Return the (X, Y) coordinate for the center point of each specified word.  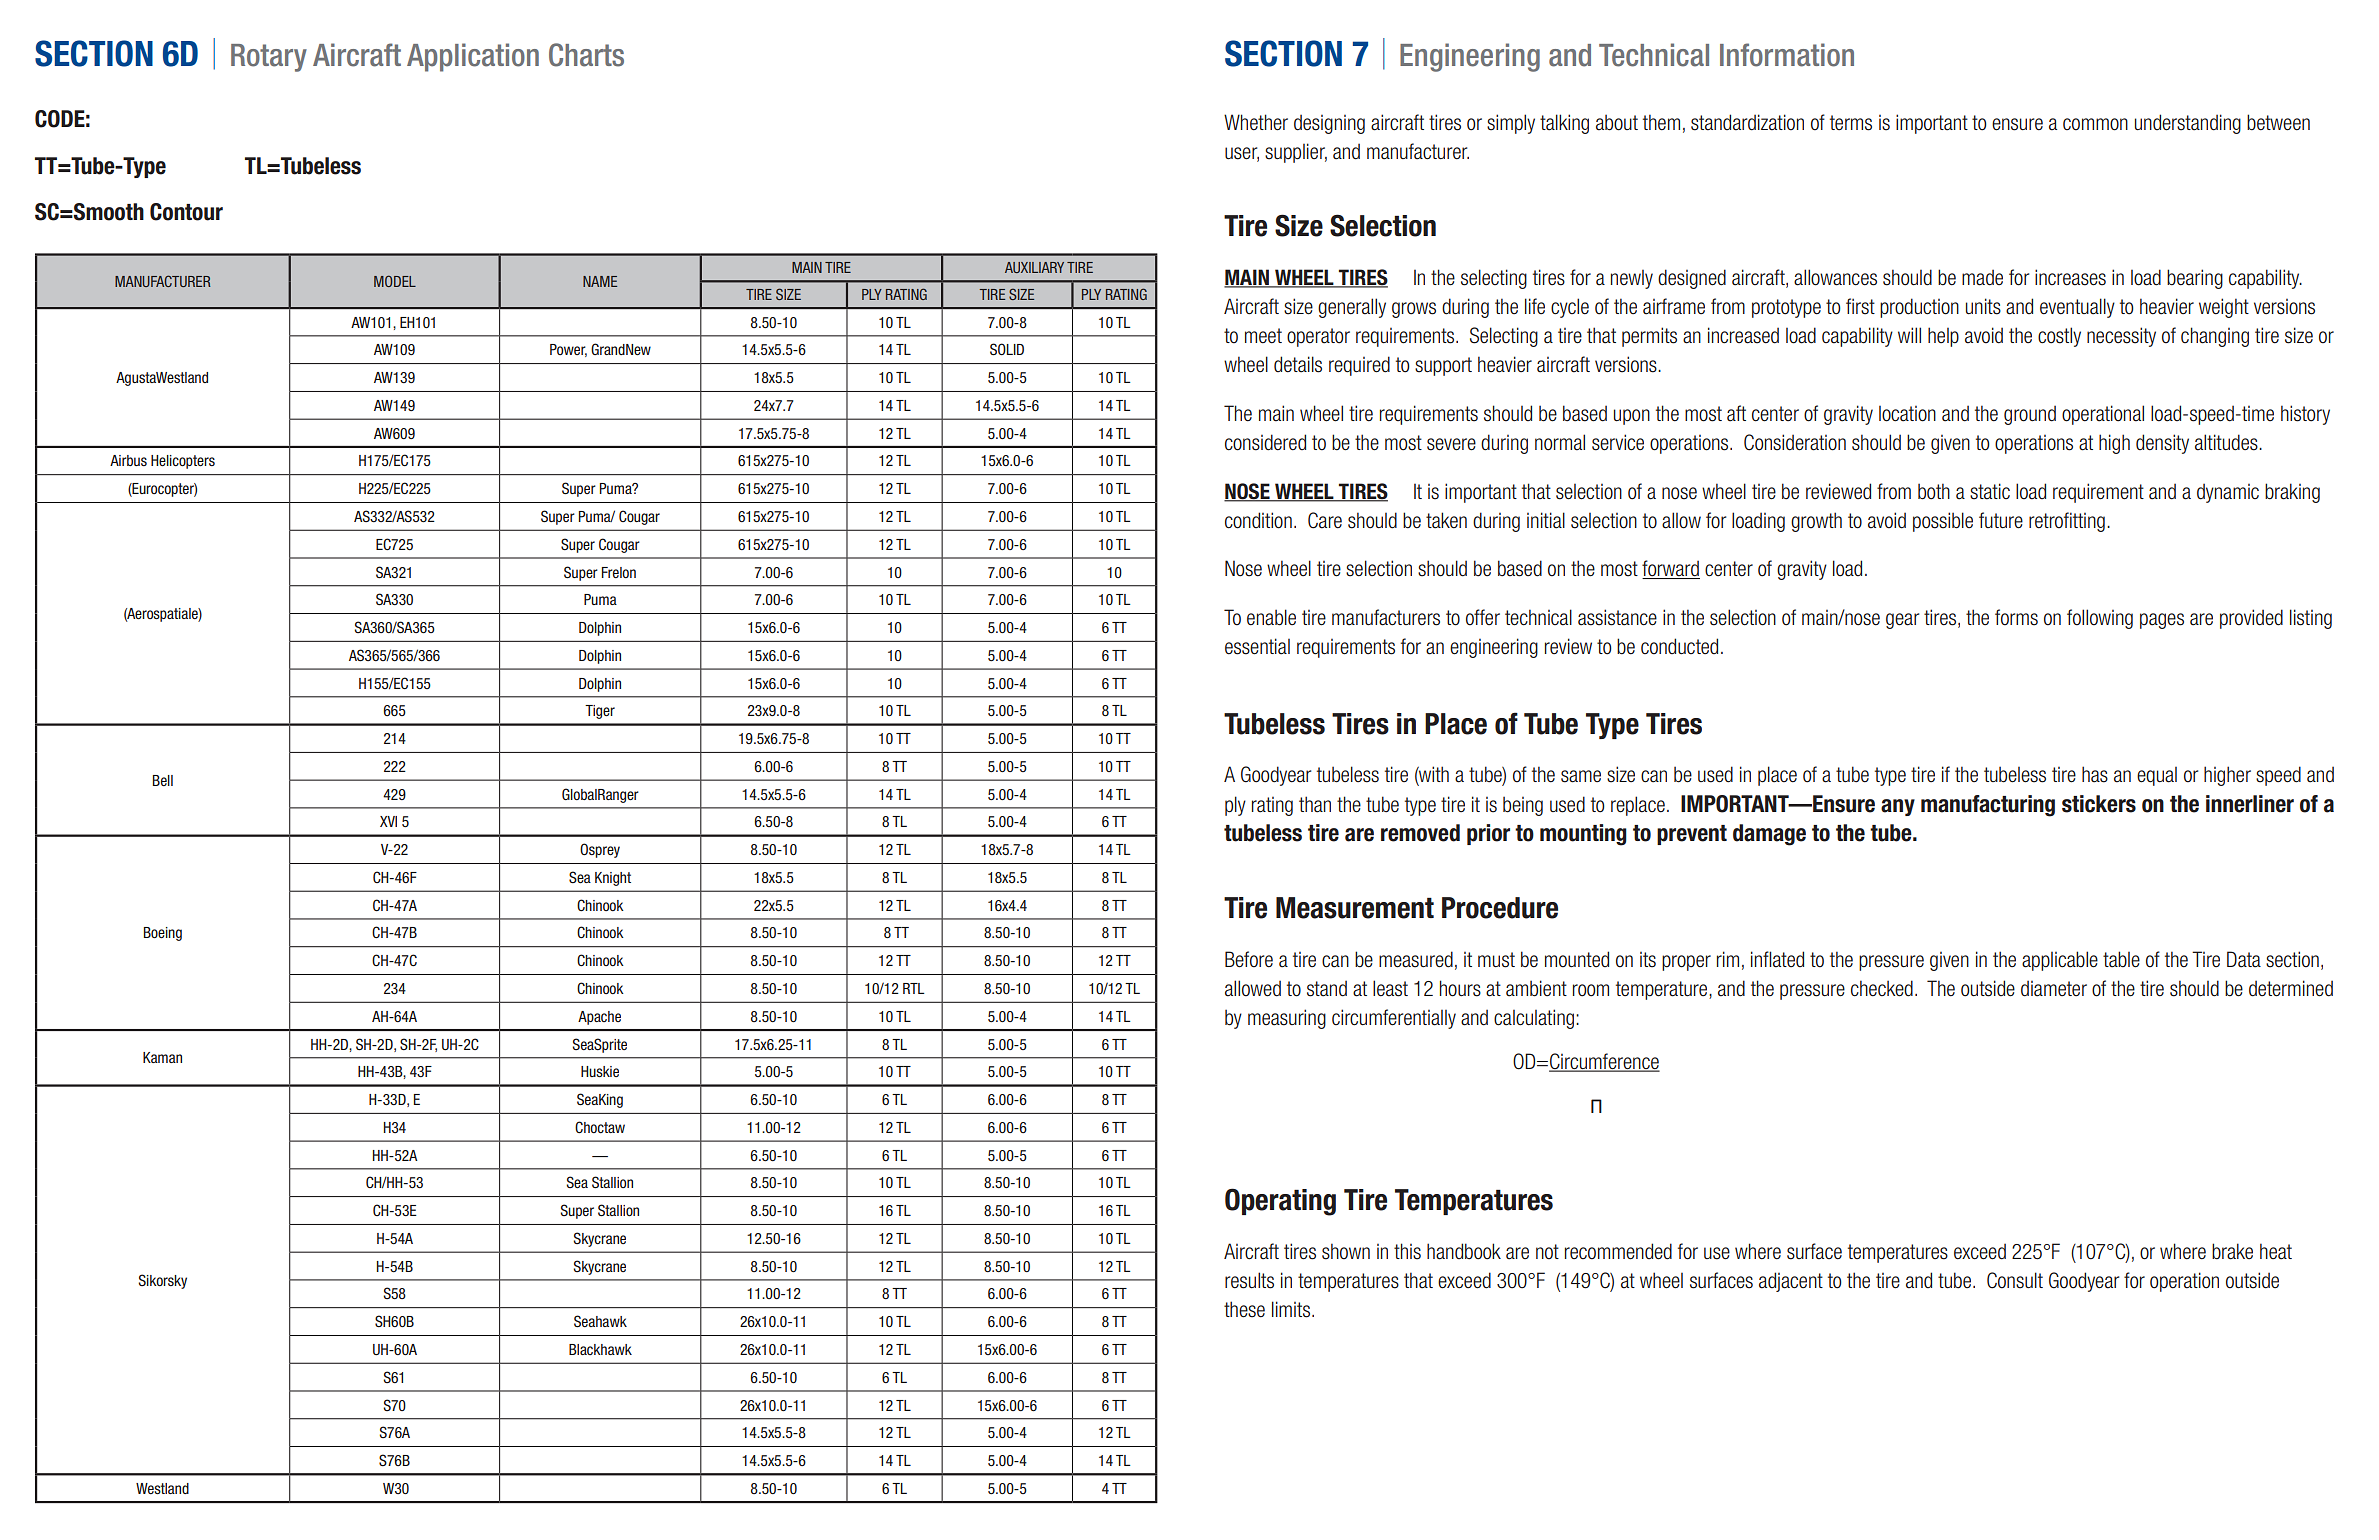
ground (2030, 415)
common (2095, 124)
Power (568, 350)
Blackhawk (600, 1349)
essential (1257, 646)
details (1298, 364)
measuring (1287, 1019)
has (2095, 774)
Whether (1256, 122)
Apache (599, 1018)
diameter (2054, 988)
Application (473, 57)
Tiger (600, 712)
